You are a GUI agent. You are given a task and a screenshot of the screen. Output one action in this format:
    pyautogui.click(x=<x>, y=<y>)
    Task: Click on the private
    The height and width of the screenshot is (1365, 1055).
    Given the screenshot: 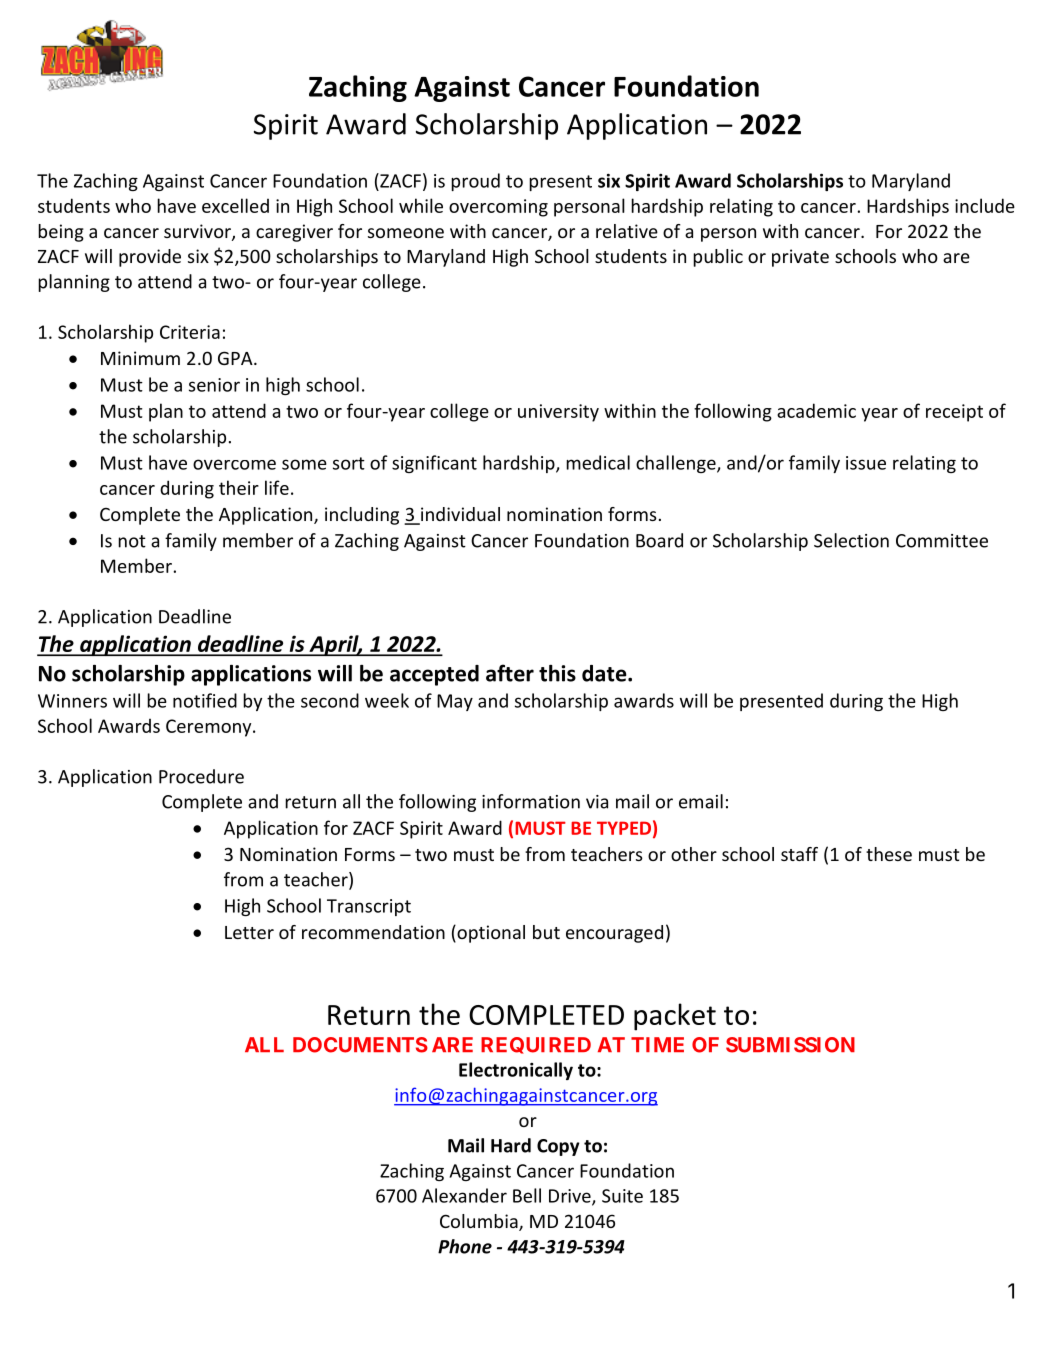 What is the action you would take?
    pyautogui.click(x=800, y=258)
